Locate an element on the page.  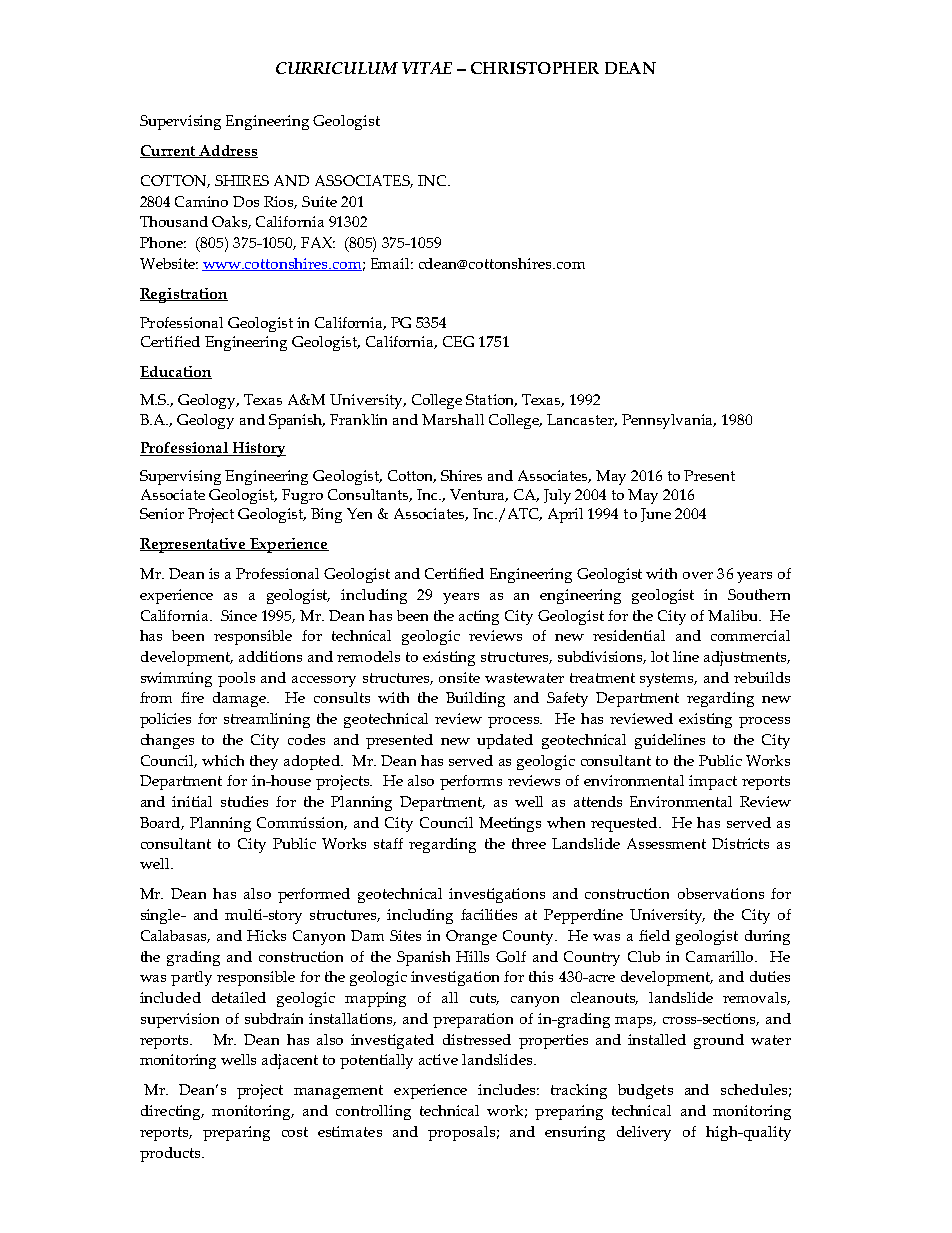
Malibu is located at coordinates (734, 615).
